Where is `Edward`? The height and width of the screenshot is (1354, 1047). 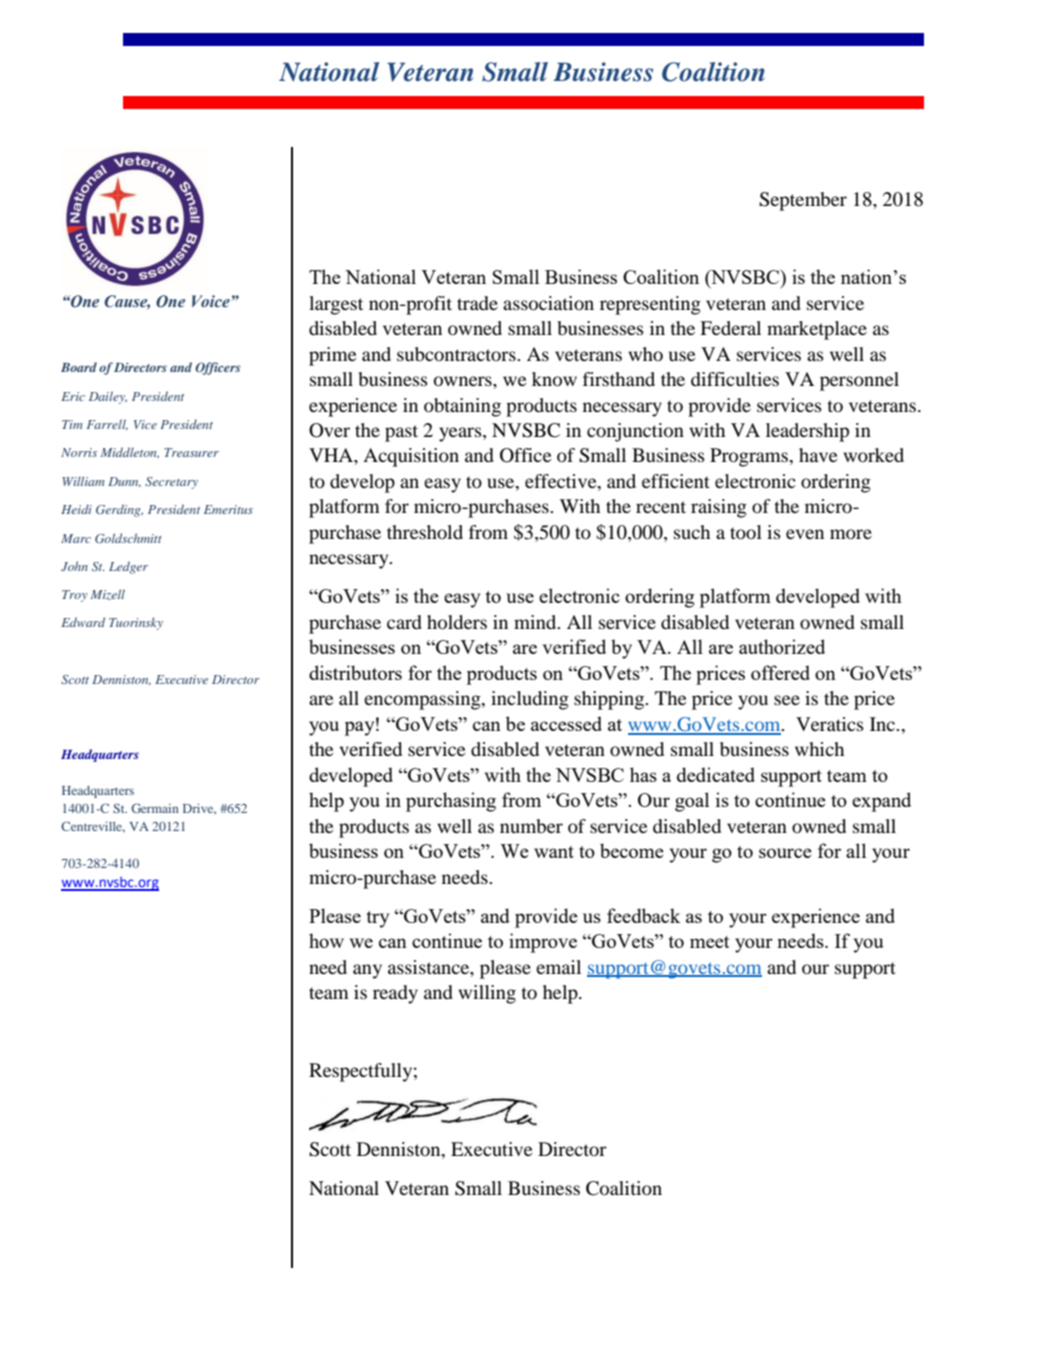
Edward is located at coordinates (83, 622).
